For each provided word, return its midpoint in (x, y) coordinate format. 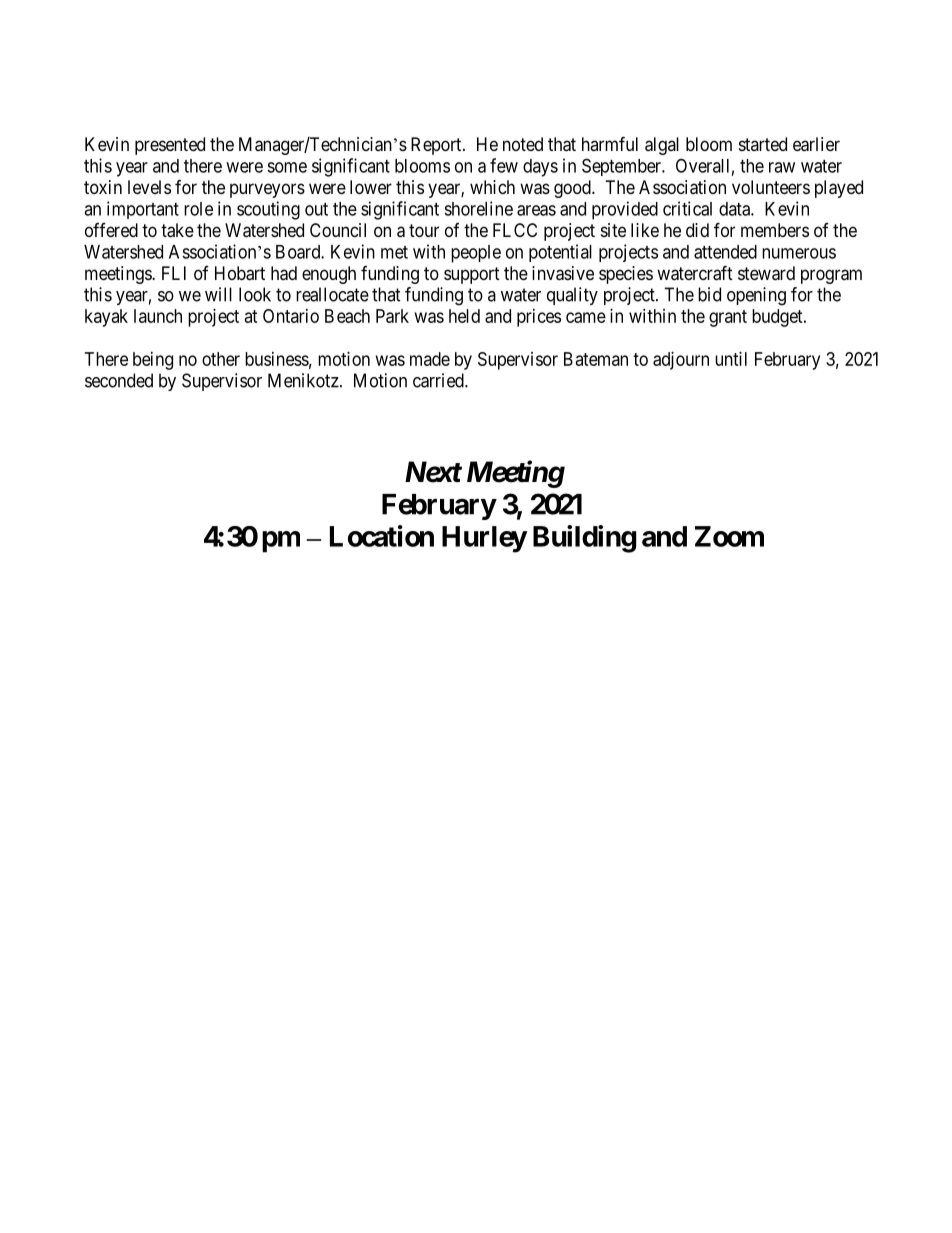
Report (437, 146)
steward (766, 273)
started (763, 144)
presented (170, 146)
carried (439, 380)
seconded (119, 380)
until (731, 359)
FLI (174, 273)
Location (382, 536)
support (472, 275)
